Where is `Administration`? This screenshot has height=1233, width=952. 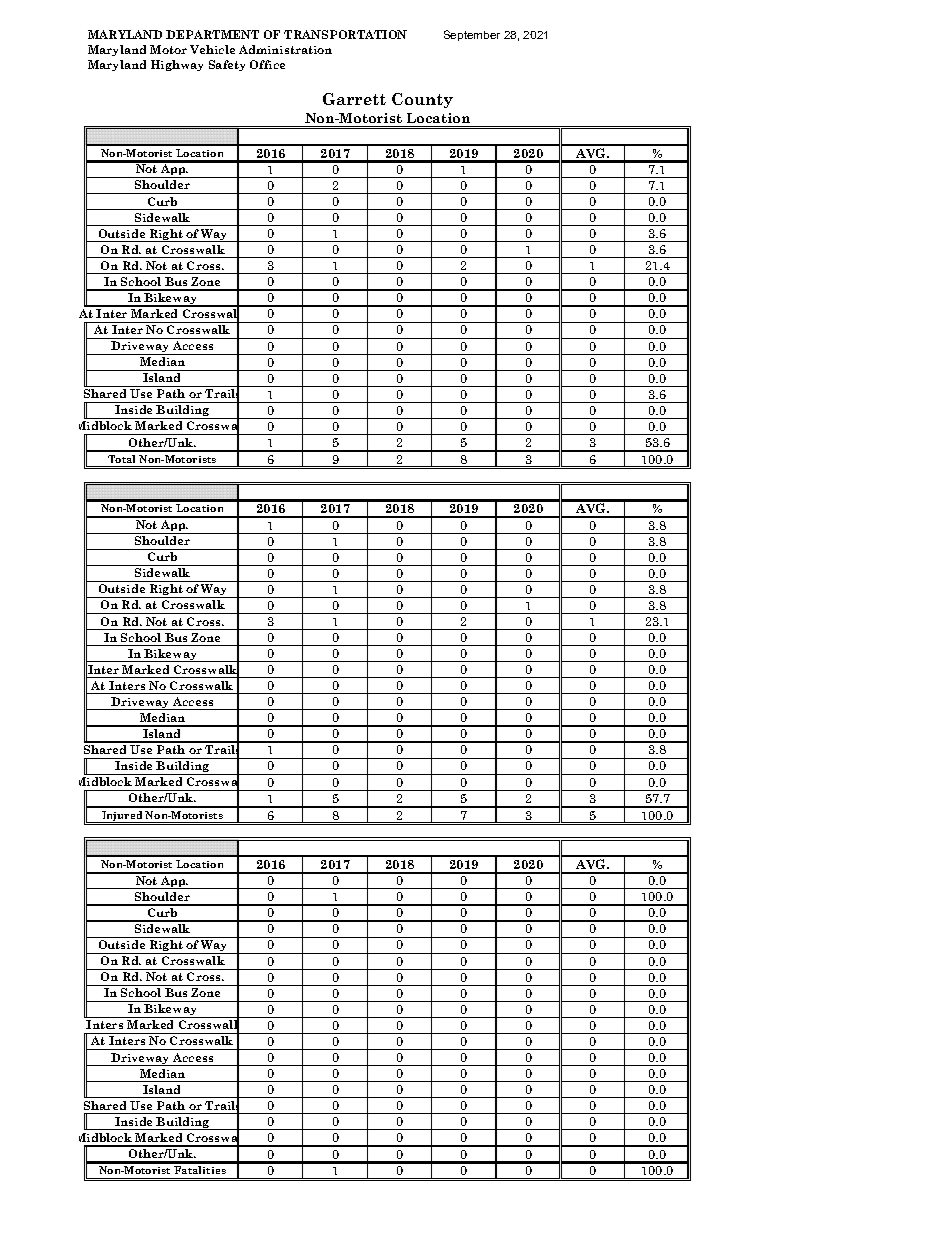 Administration is located at coordinates (285, 49).
